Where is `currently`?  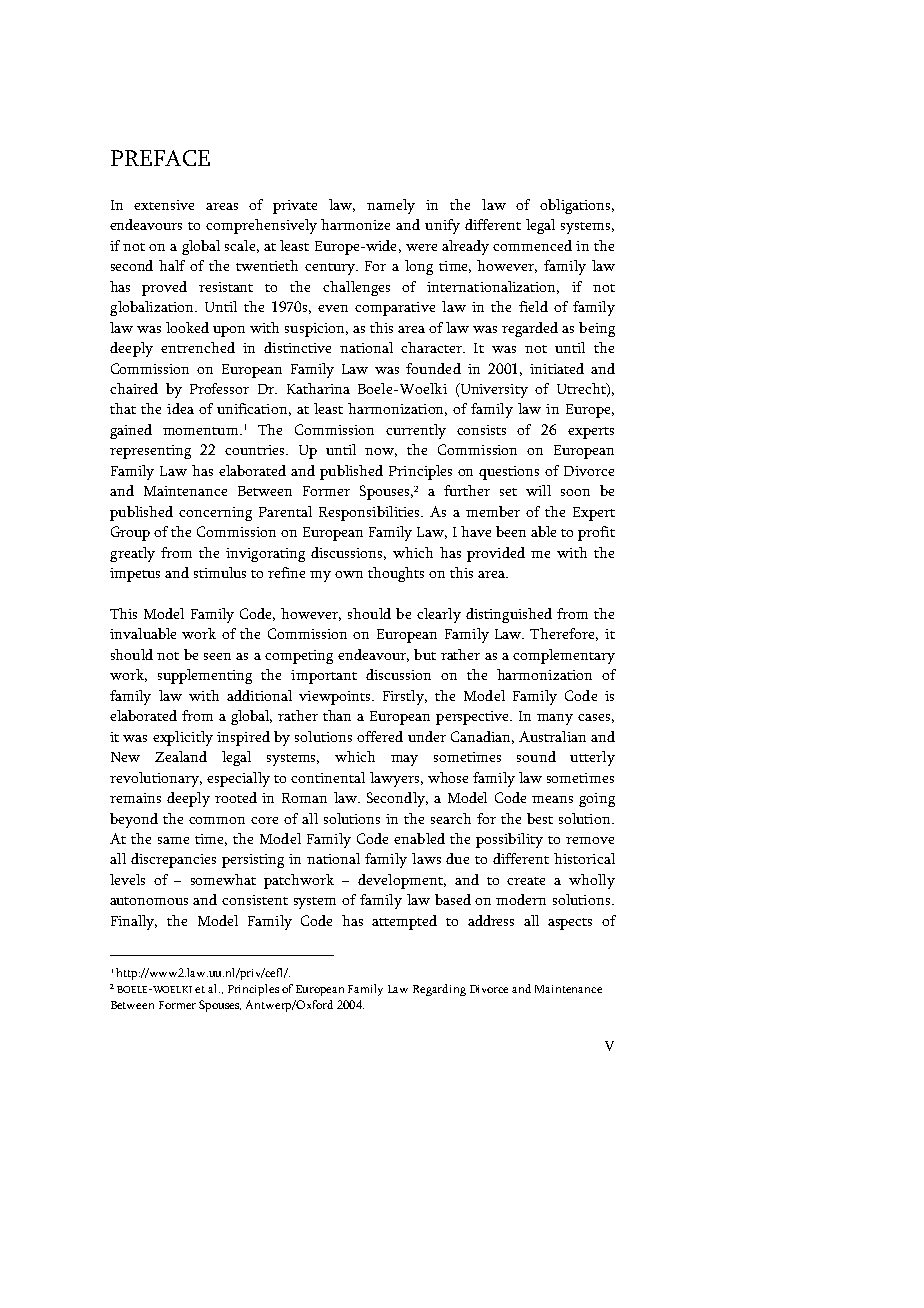 currently is located at coordinates (416, 431).
